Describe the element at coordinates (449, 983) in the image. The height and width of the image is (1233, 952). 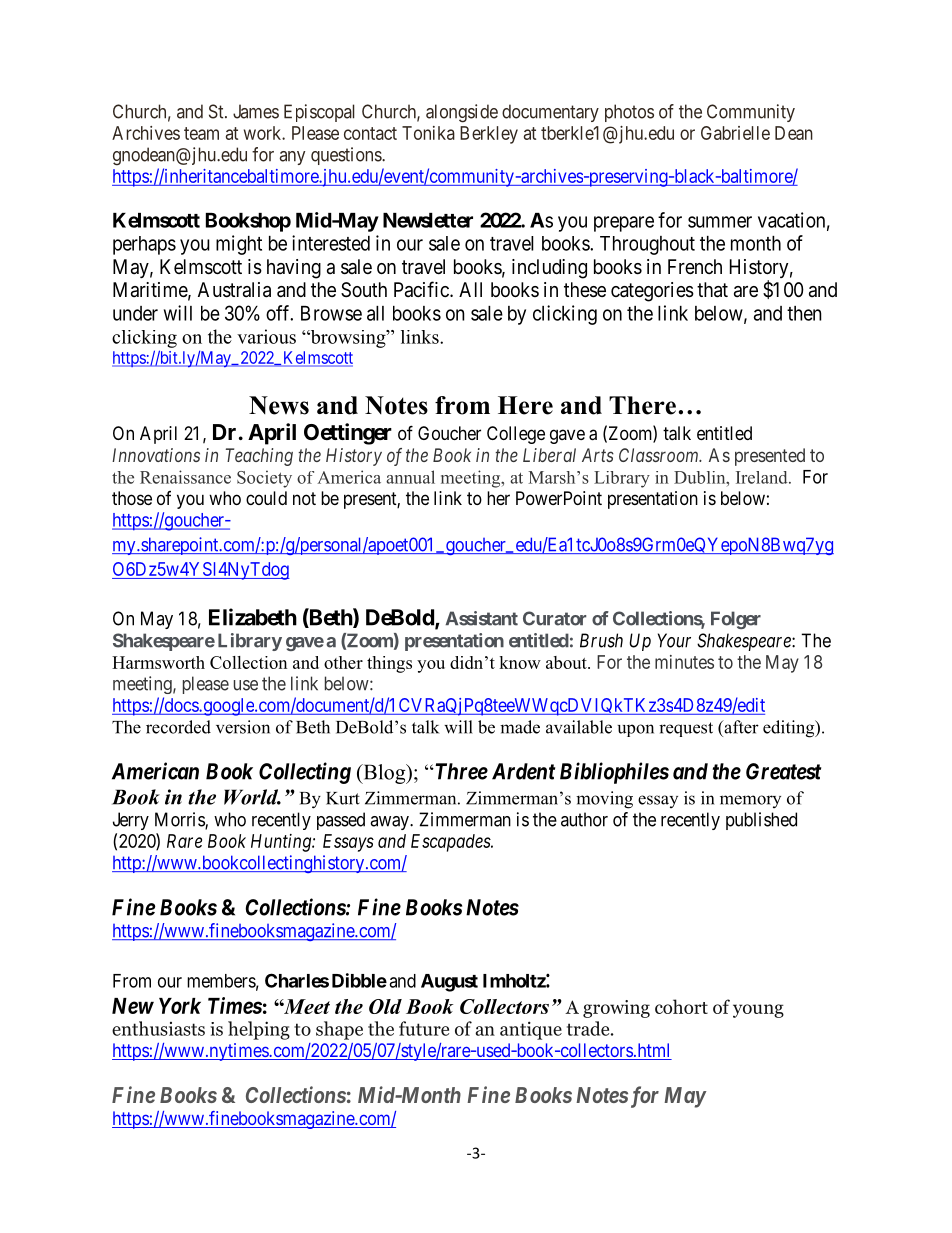
I see `August` at that location.
